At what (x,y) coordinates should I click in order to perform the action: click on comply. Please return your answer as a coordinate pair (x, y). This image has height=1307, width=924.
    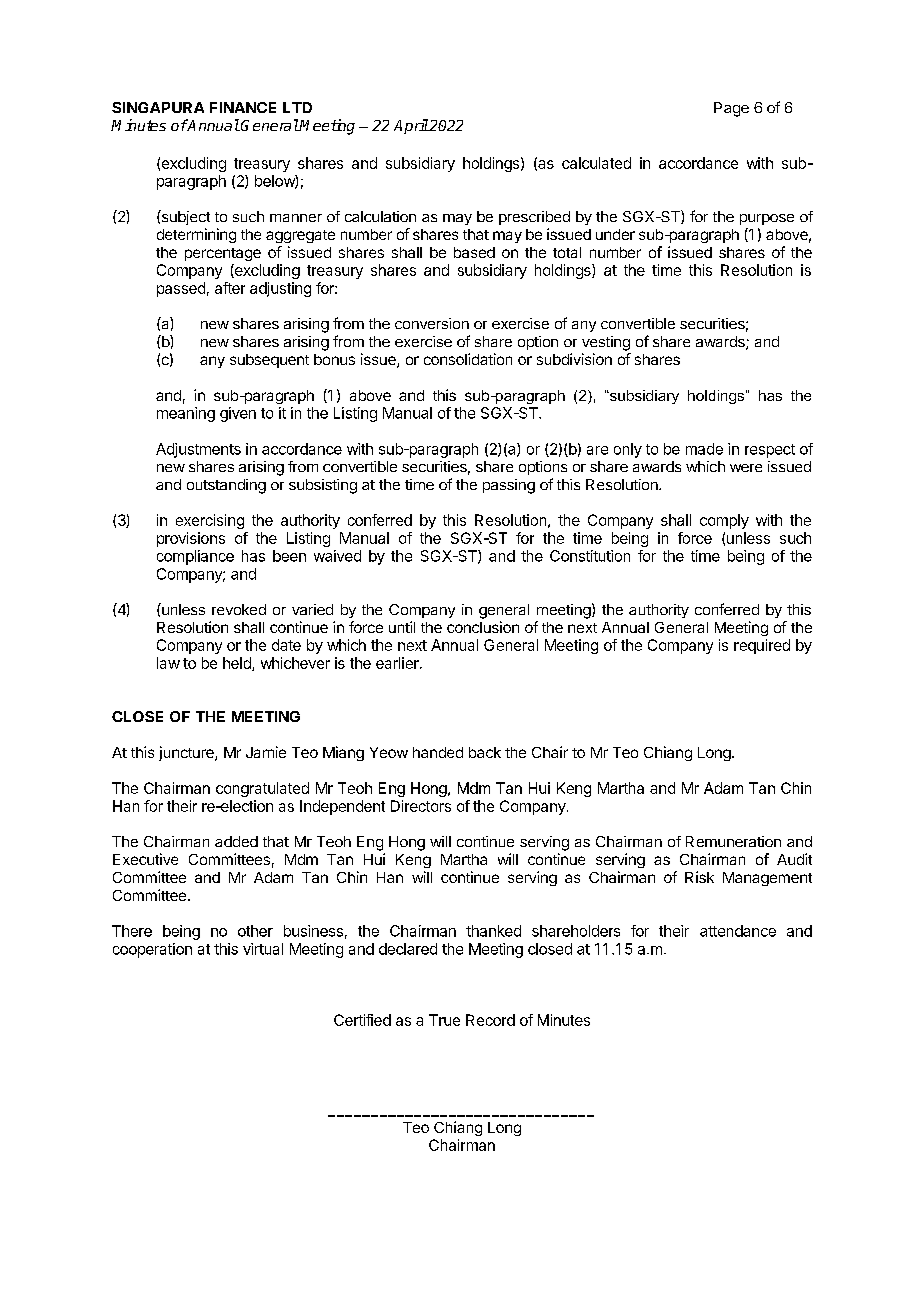
    Looking at the image, I should click on (724, 521).
